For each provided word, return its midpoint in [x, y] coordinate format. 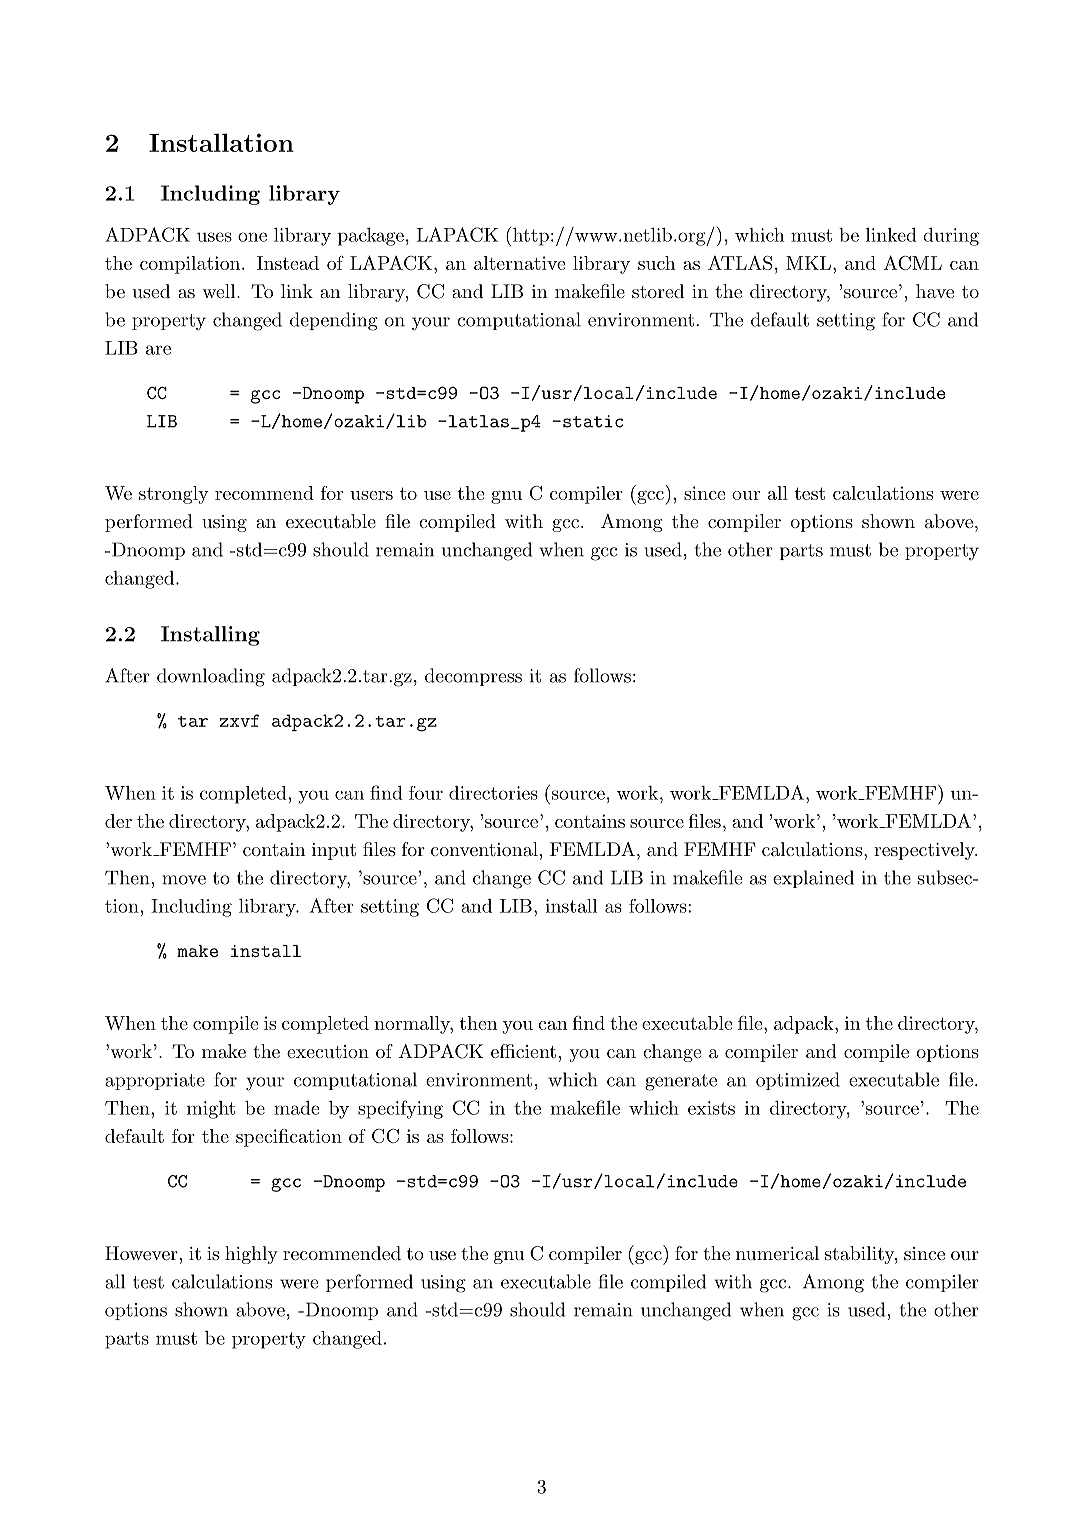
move [184, 880]
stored [658, 291]
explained [813, 879]
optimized [798, 1081]
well [220, 291]
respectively [925, 851]
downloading [211, 677]
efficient [523, 1051]
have [935, 291]
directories [493, 793]
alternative [519, 263]
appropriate [155, 1081]
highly [251, 1255]
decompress [473, 677]
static [593, 421]
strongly [174, 495]
